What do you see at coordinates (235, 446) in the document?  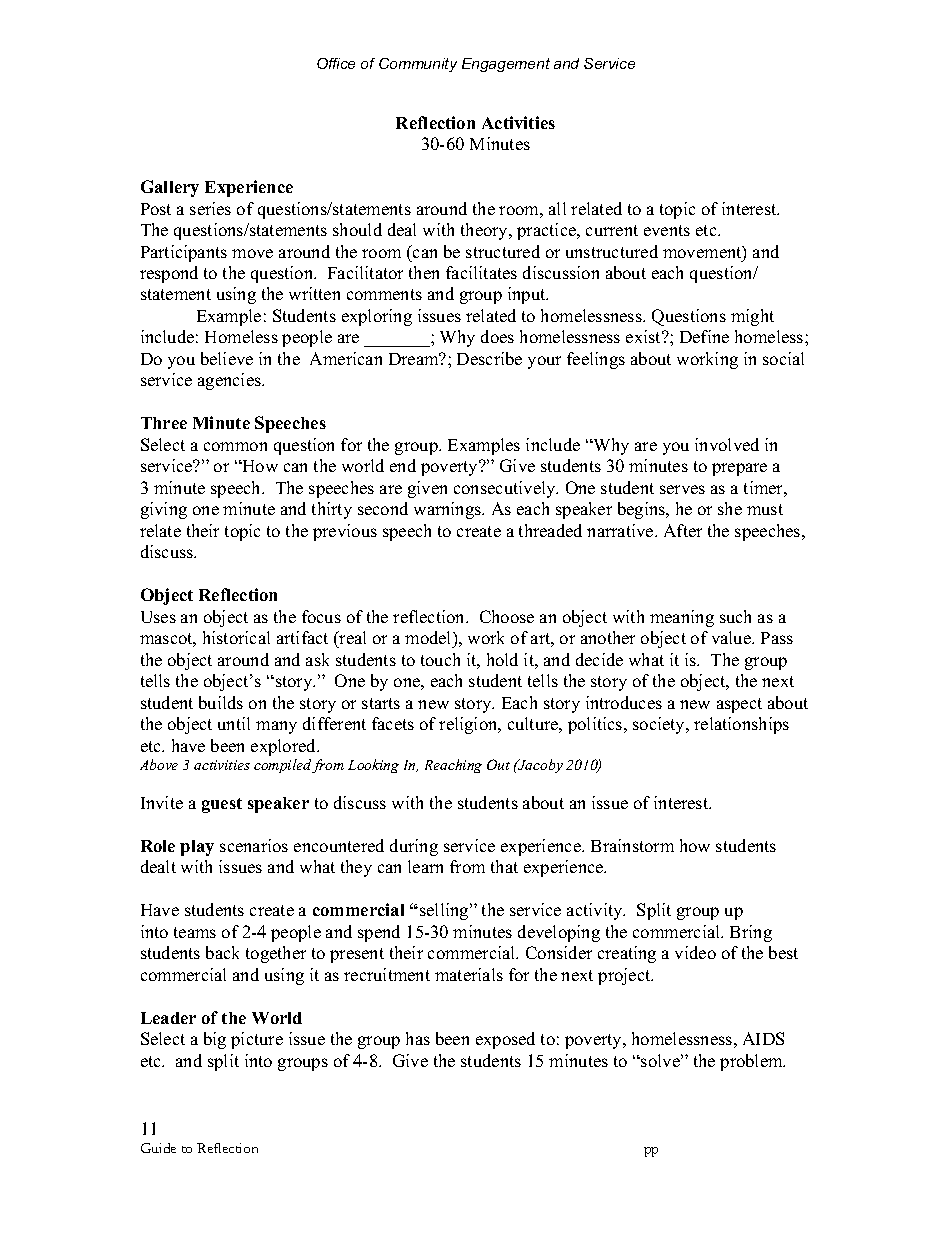 I see `common` at bounding box center [235, 446].
